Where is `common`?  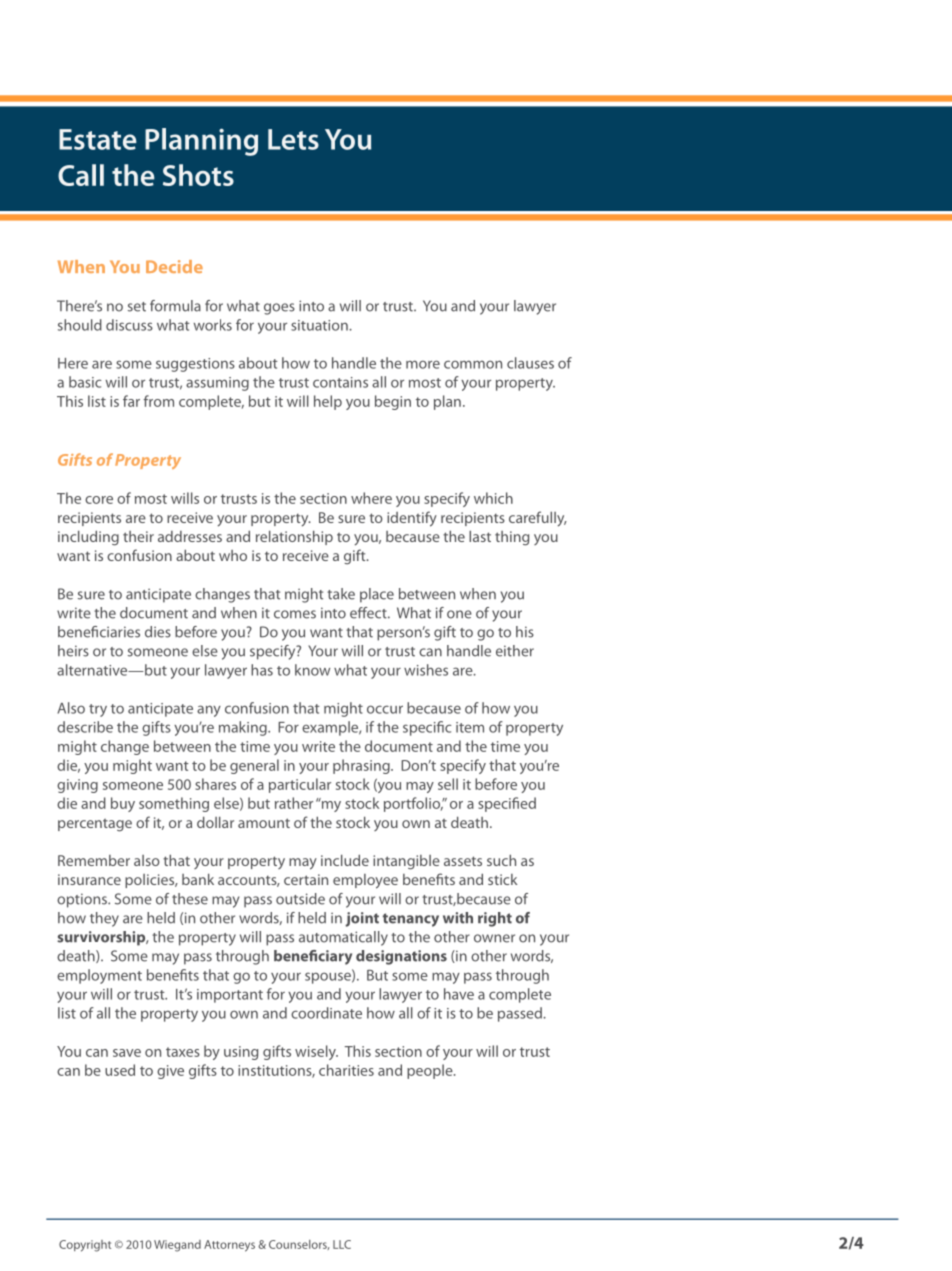 common is located at coordinates (473, 364).
